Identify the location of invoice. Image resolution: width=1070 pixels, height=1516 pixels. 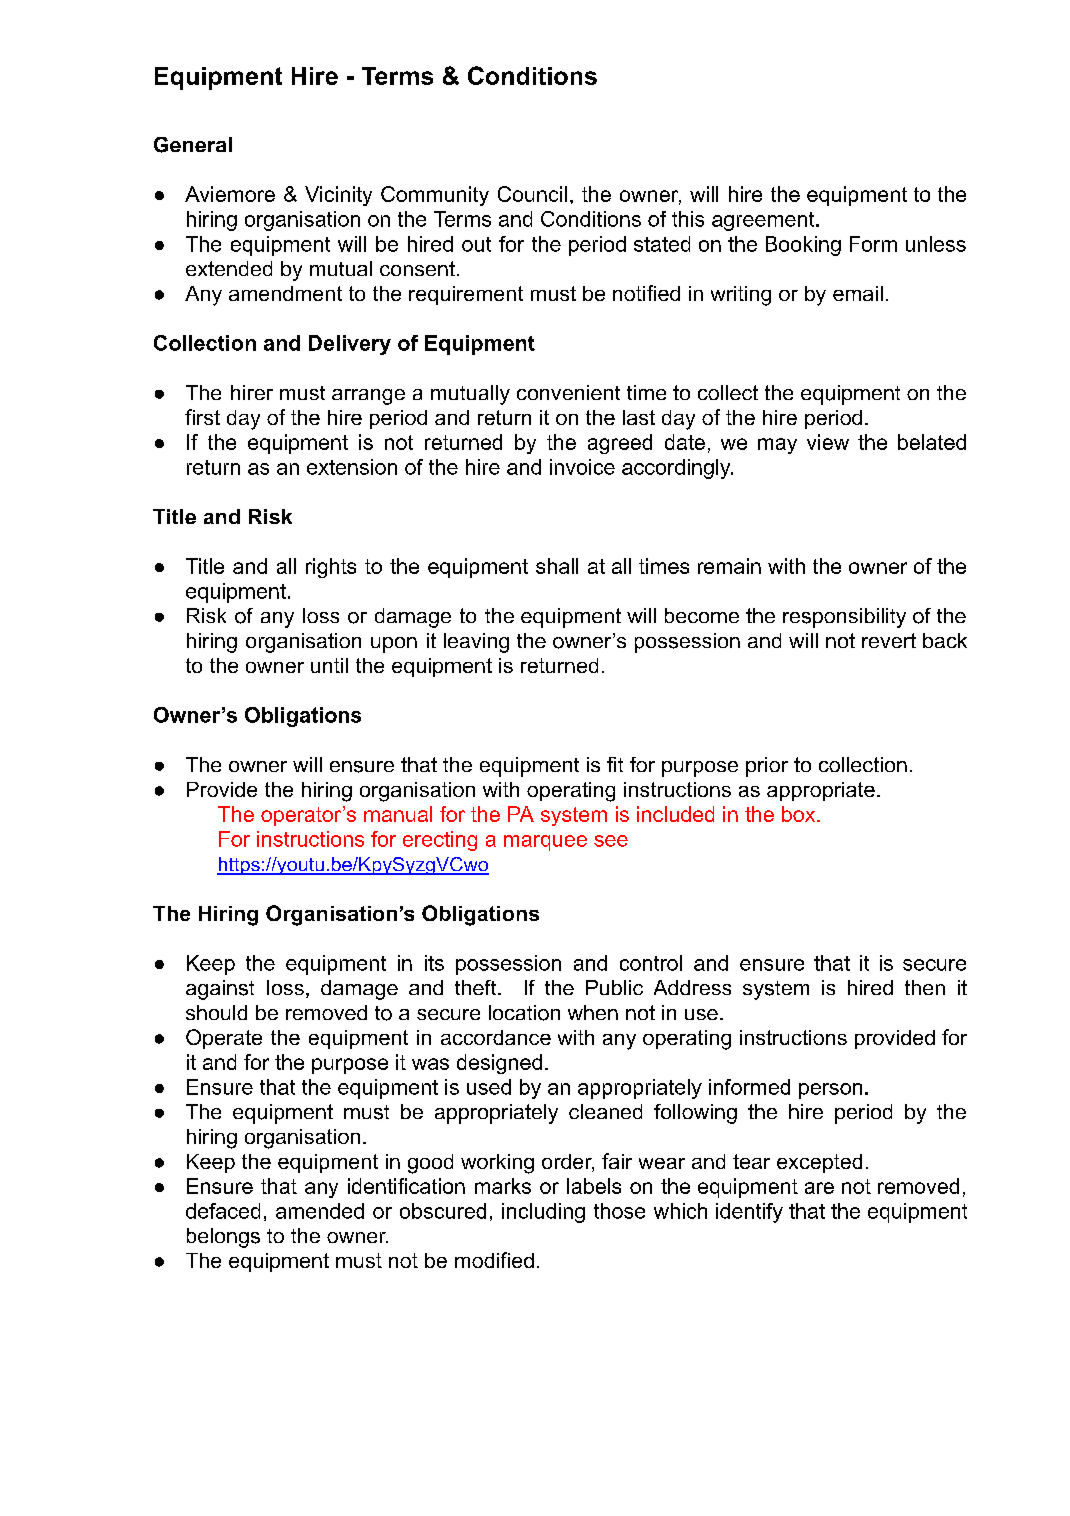
(582, 467).
